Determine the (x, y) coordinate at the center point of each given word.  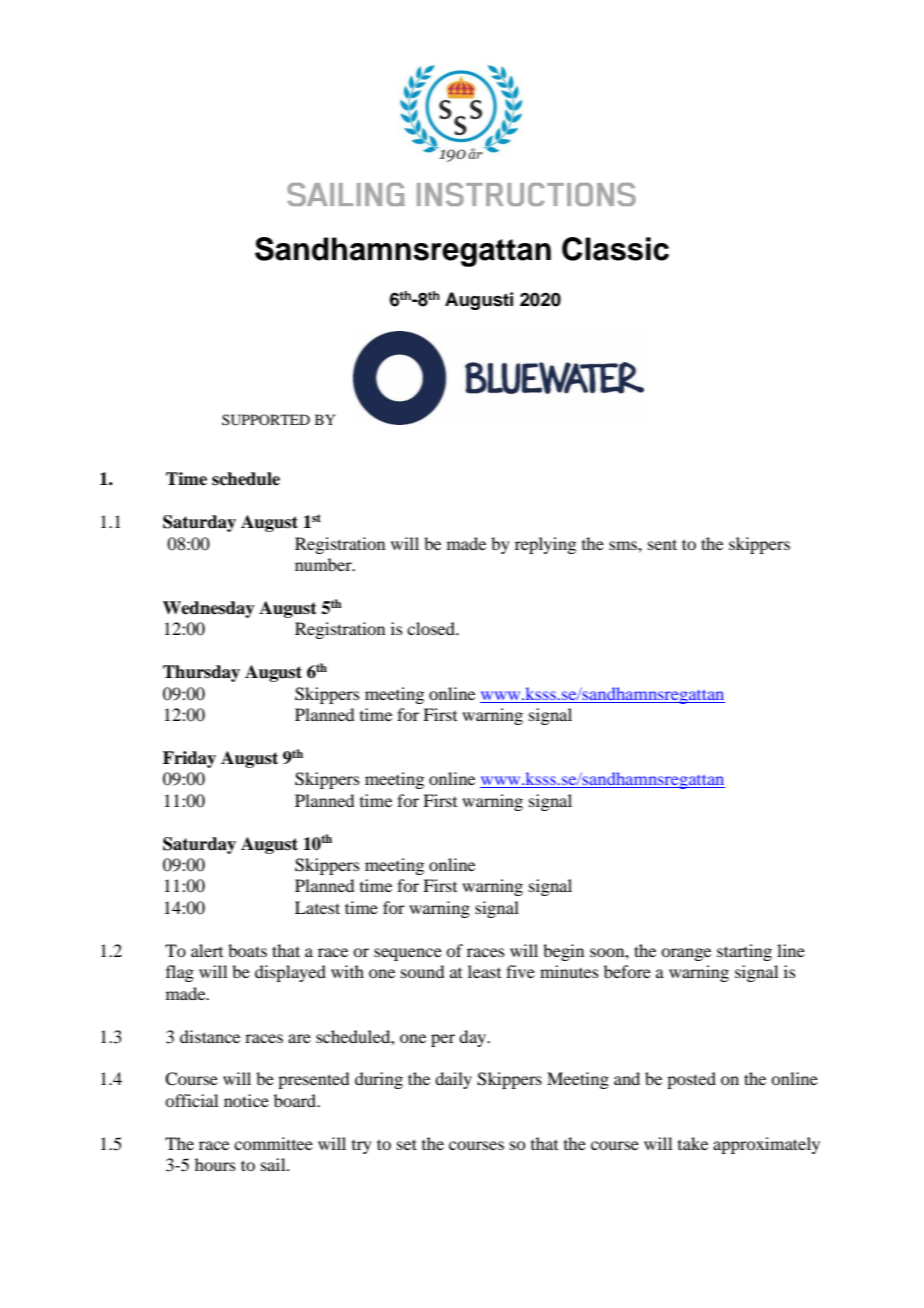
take (693, 1143)
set (407, 1144)
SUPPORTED (266, 420)
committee (273, 1143)
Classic (615, 249)
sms (624, 545)
